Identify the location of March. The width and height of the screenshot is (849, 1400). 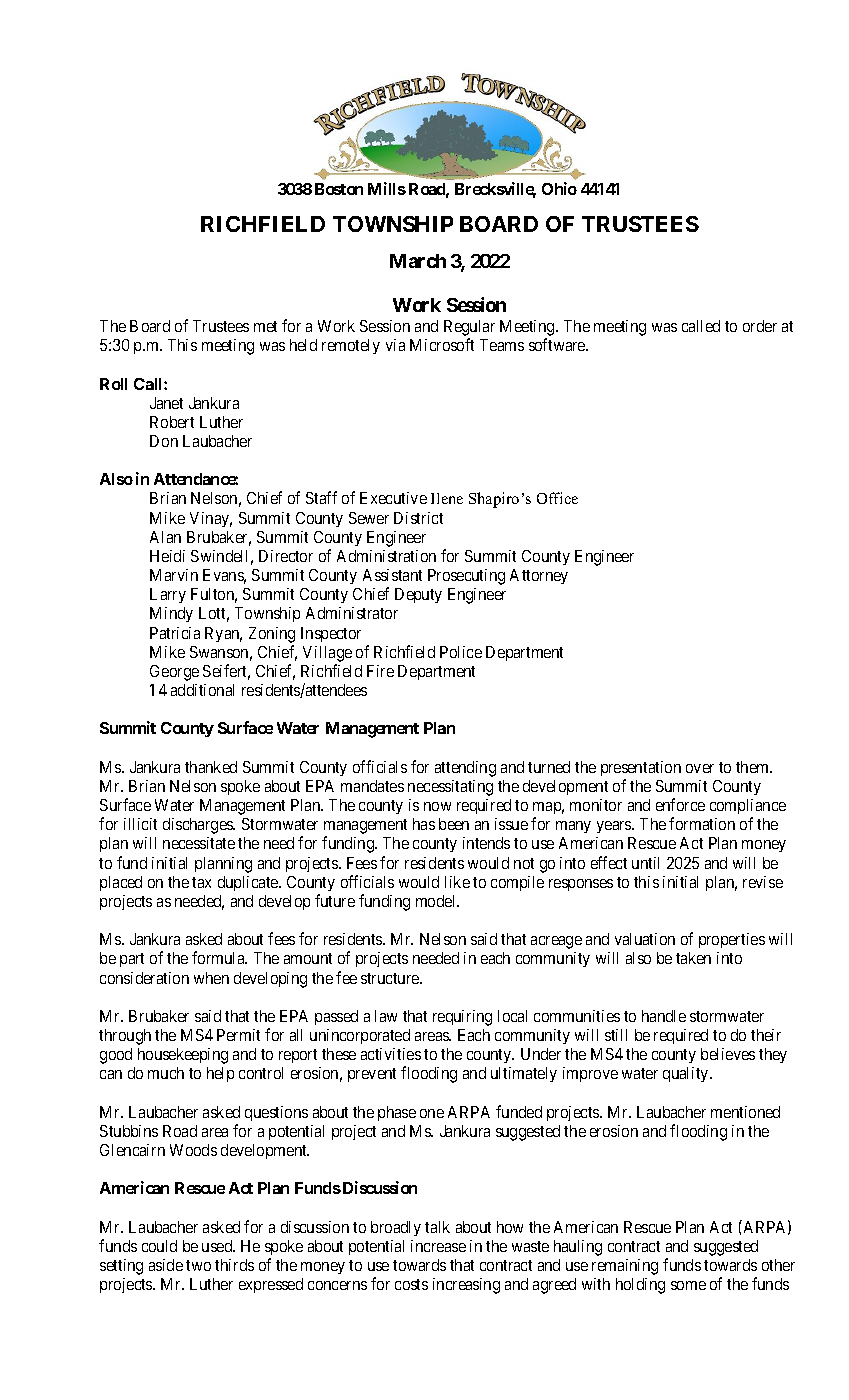
(418, 261).
